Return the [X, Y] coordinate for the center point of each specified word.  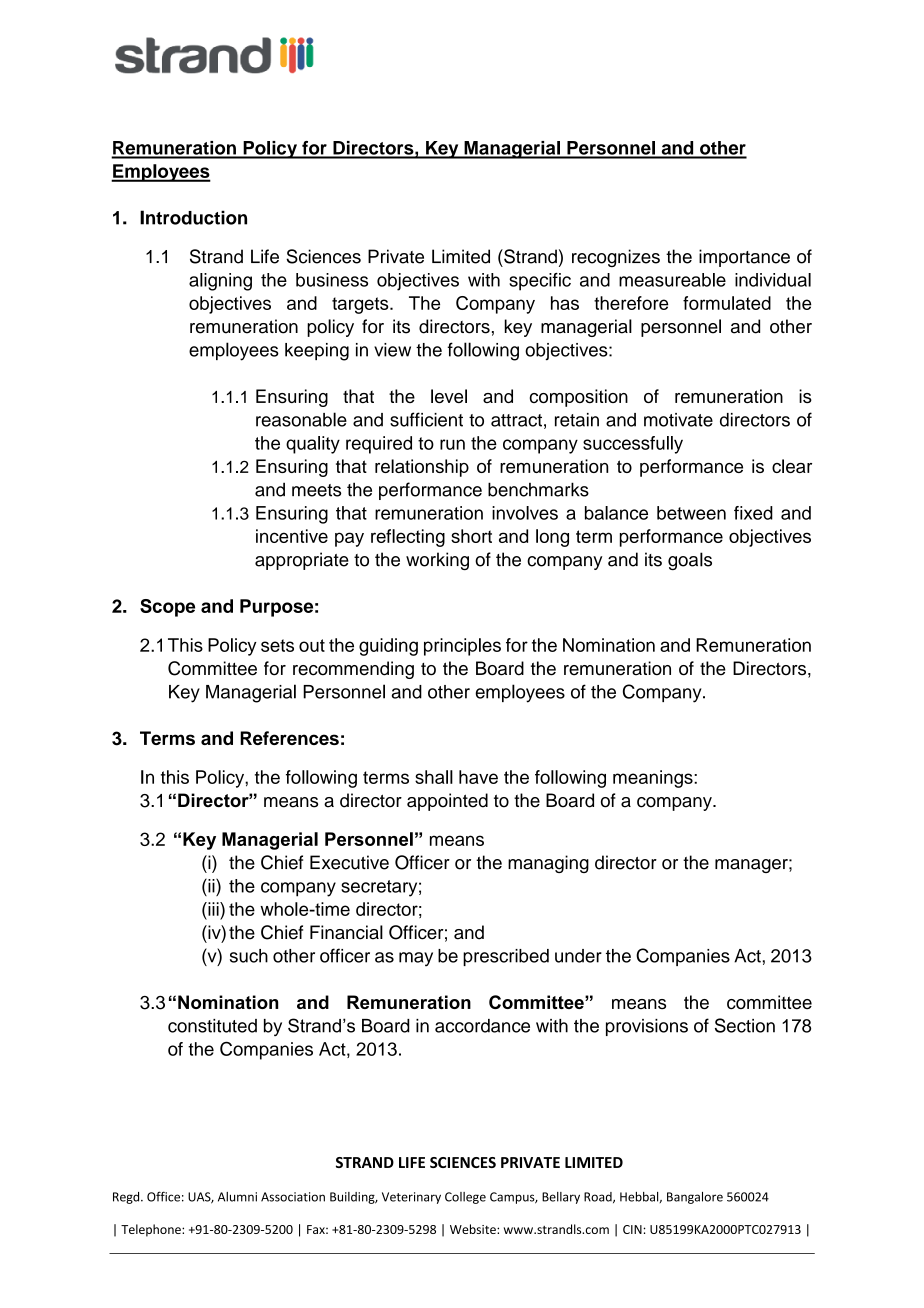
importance [744, 258]
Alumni [237, 1197]
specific [540, 282]
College [465, 1198]
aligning [220, 282]
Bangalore [695, 1198]
